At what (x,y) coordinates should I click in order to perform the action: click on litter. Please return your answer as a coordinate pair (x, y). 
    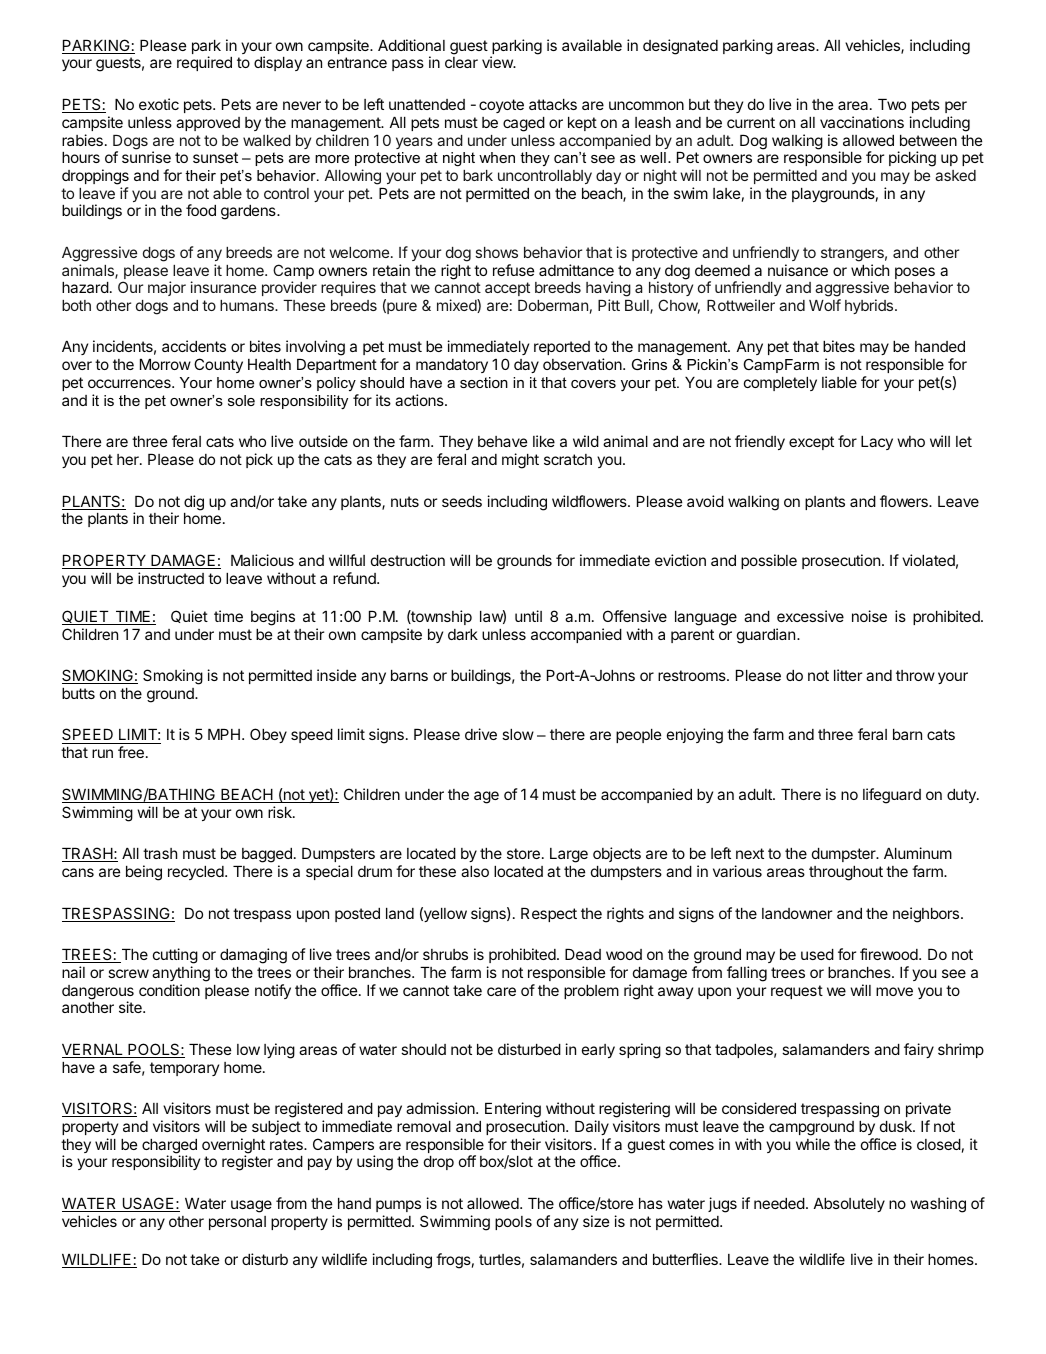
    Looking at the image, I should click on (848, 675).
